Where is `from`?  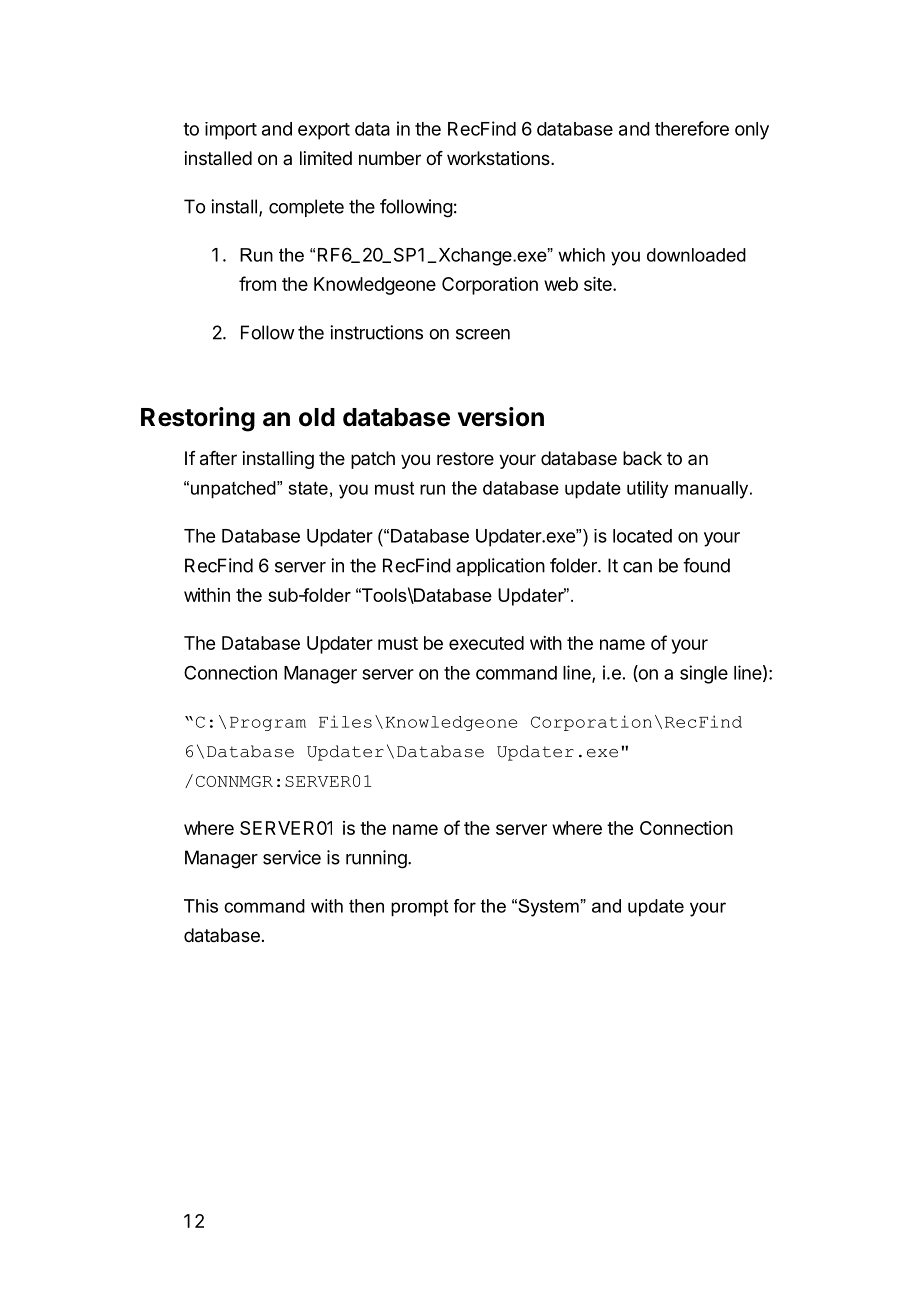
from is located at coordinates (257, 283).
